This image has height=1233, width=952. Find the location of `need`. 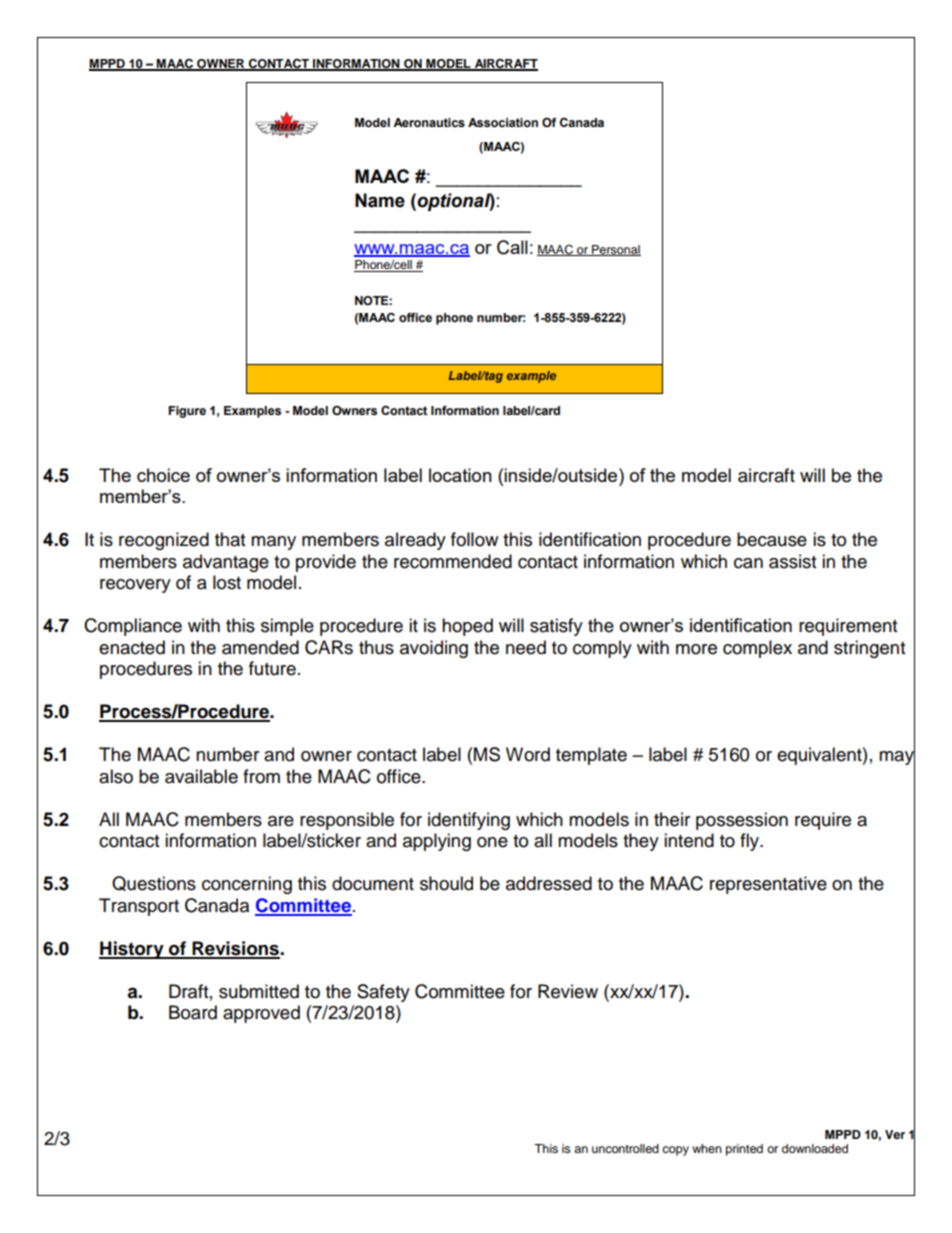

need is located at coordinates (526, 647).
